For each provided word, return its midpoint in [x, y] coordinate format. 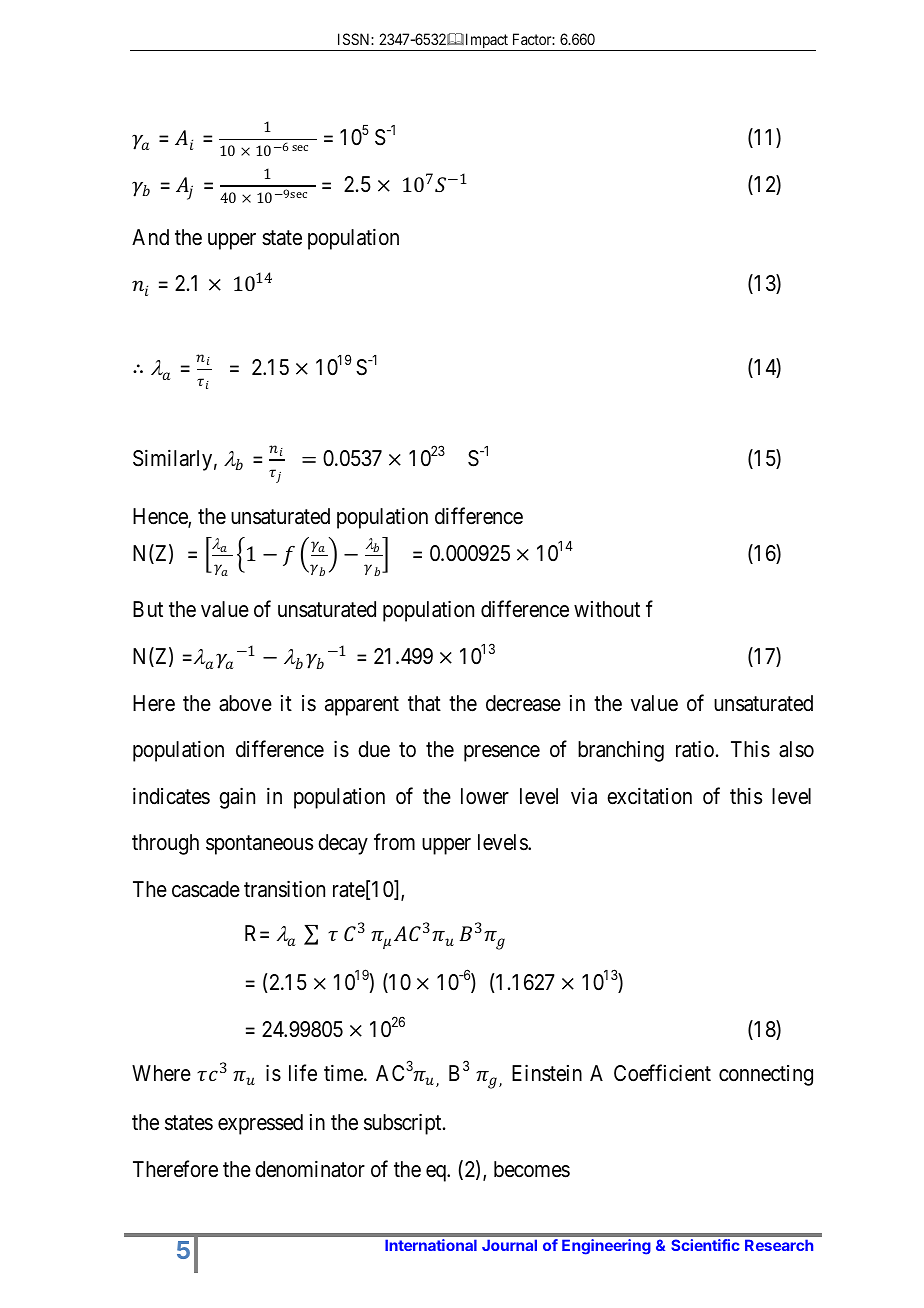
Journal [509, 1245]
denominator [310, 1169]
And [150, 237]
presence [502, 753]
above [245, 703]
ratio [695, 749]
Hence [161, 517]
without [607, 609]
